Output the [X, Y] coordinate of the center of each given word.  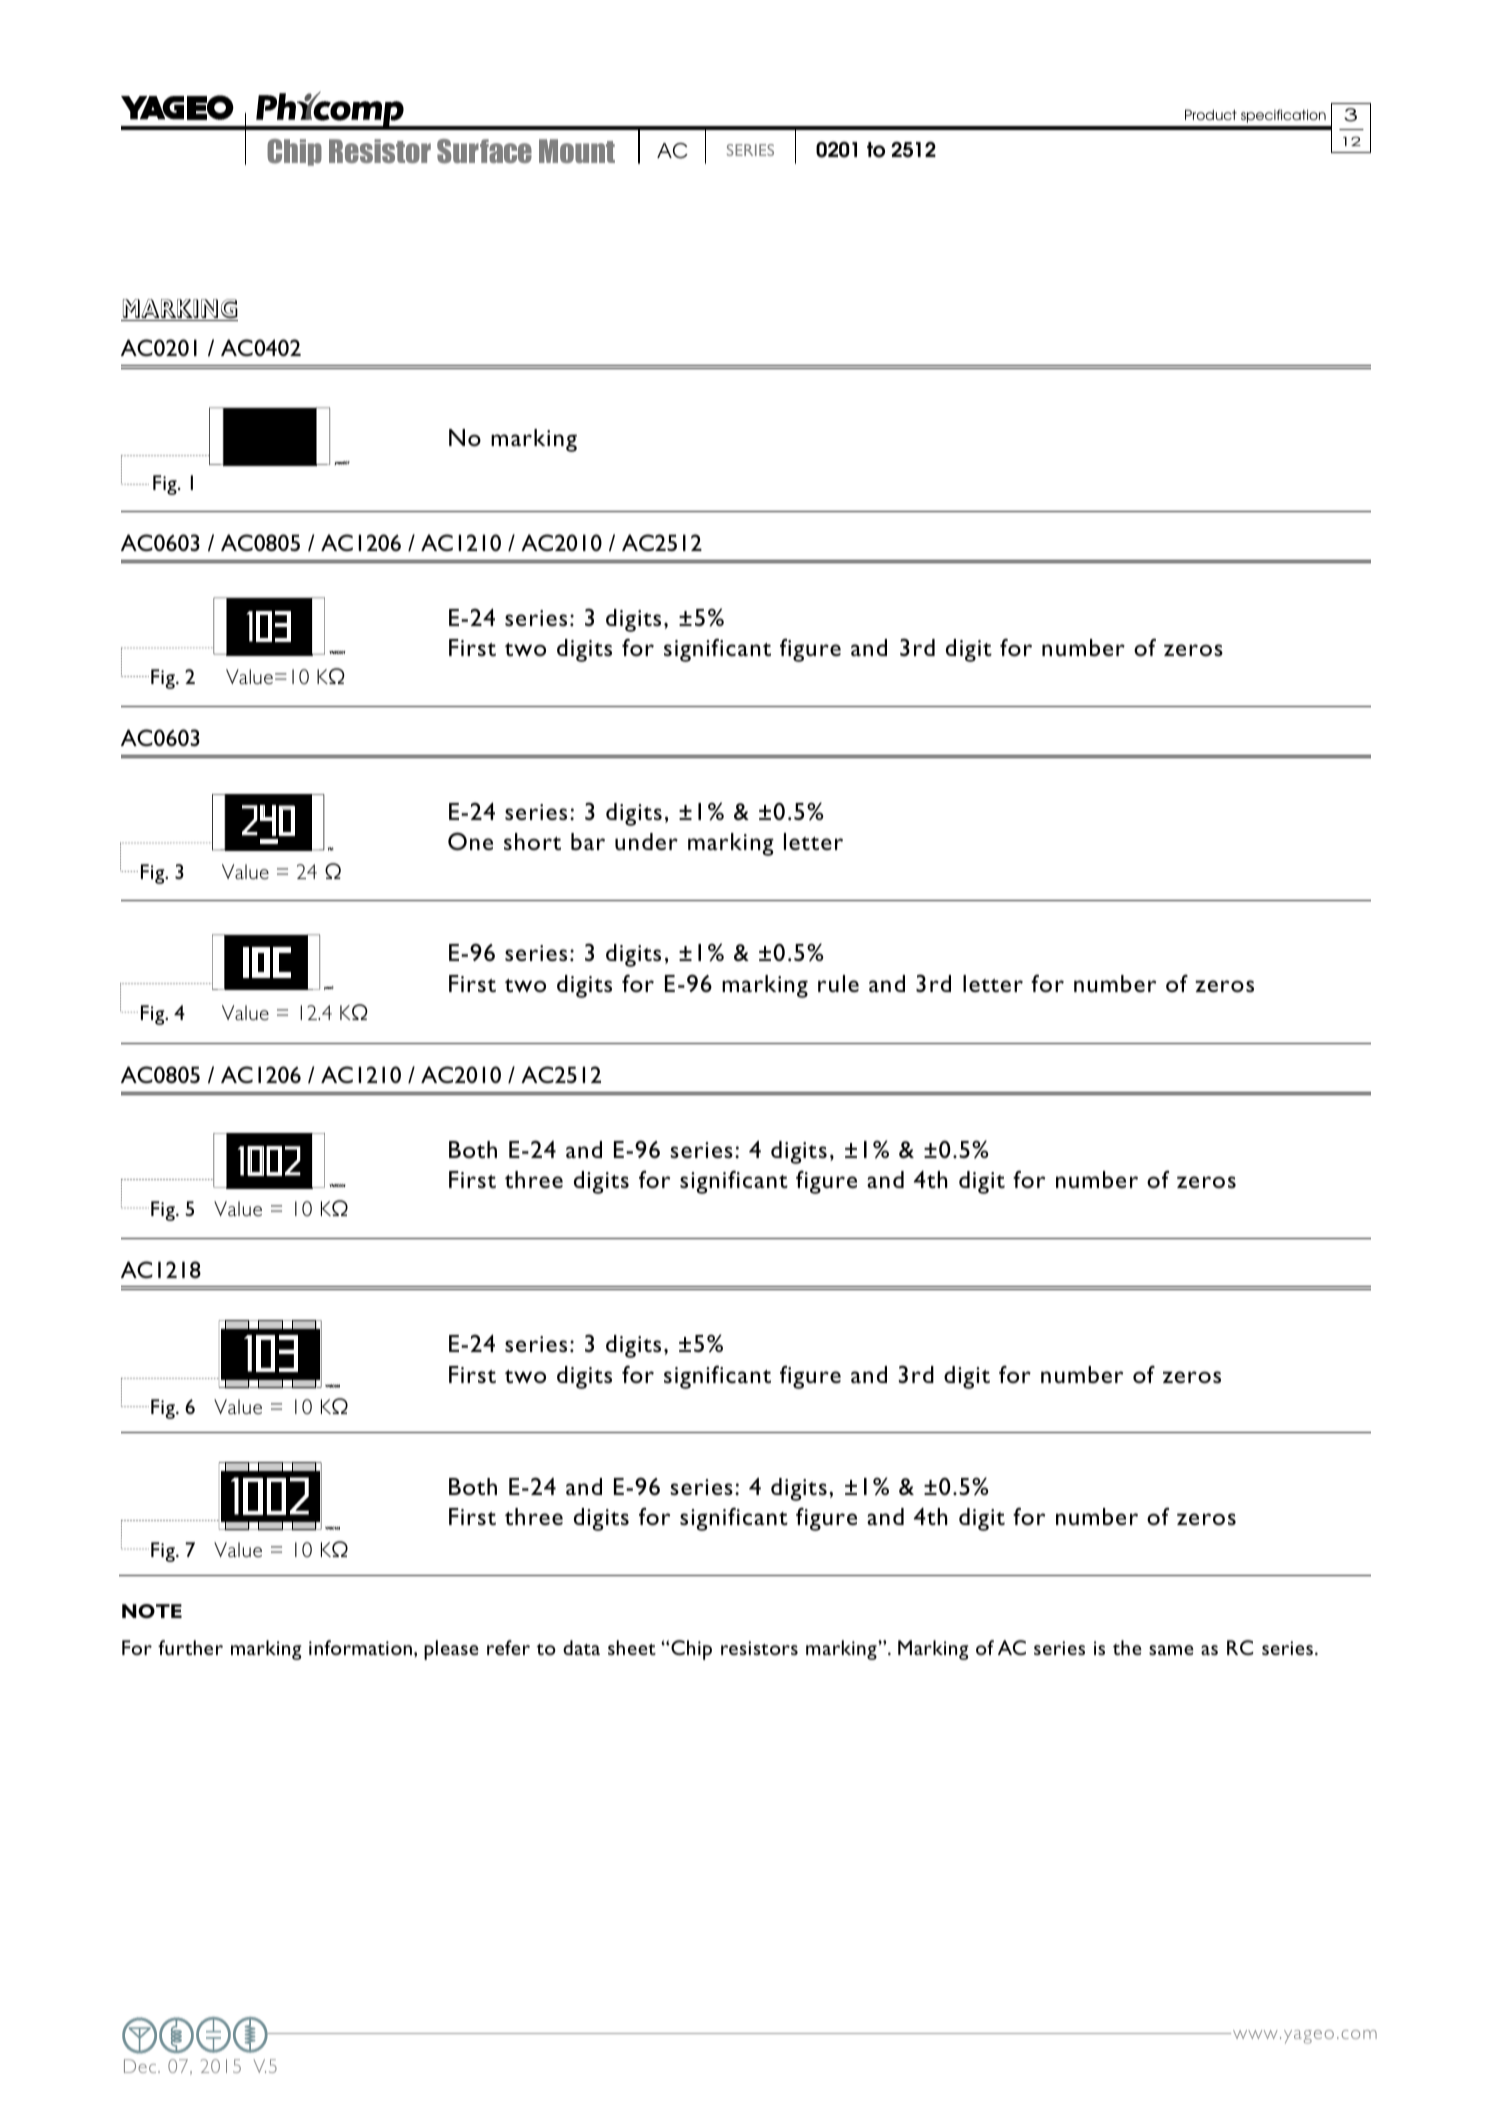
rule [838, 983]
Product [1211, 114]
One [470, 841]
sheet [632, 1647]
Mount [577, 151]
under [646, 841]
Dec [141, 2066]
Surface [484, 151]
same [1171, 1650]
